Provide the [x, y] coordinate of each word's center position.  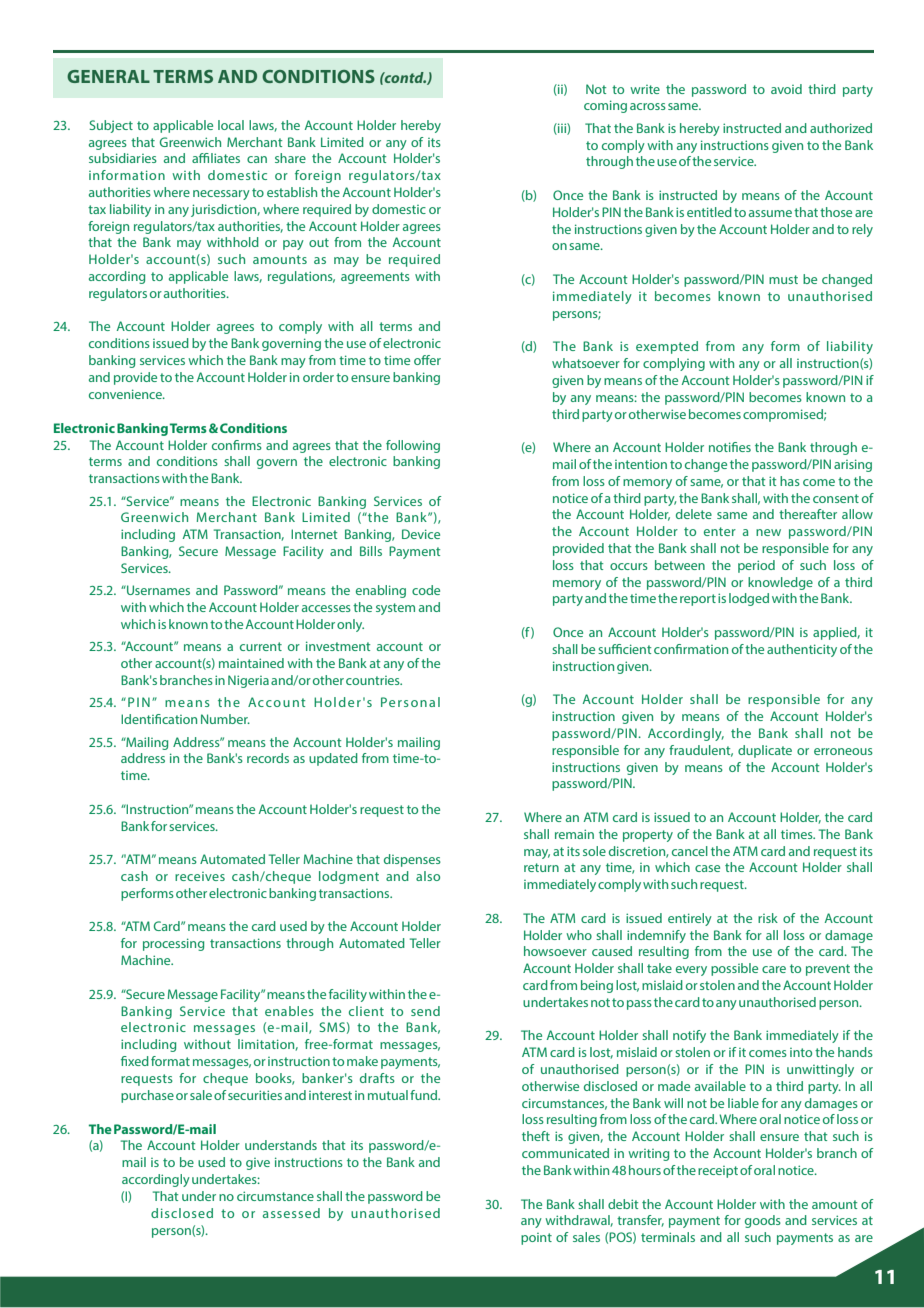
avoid [786, 89]
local [231, 125]
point [536, 1239]
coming [605, 106]
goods [763, 1221]
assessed [291, 1213]
